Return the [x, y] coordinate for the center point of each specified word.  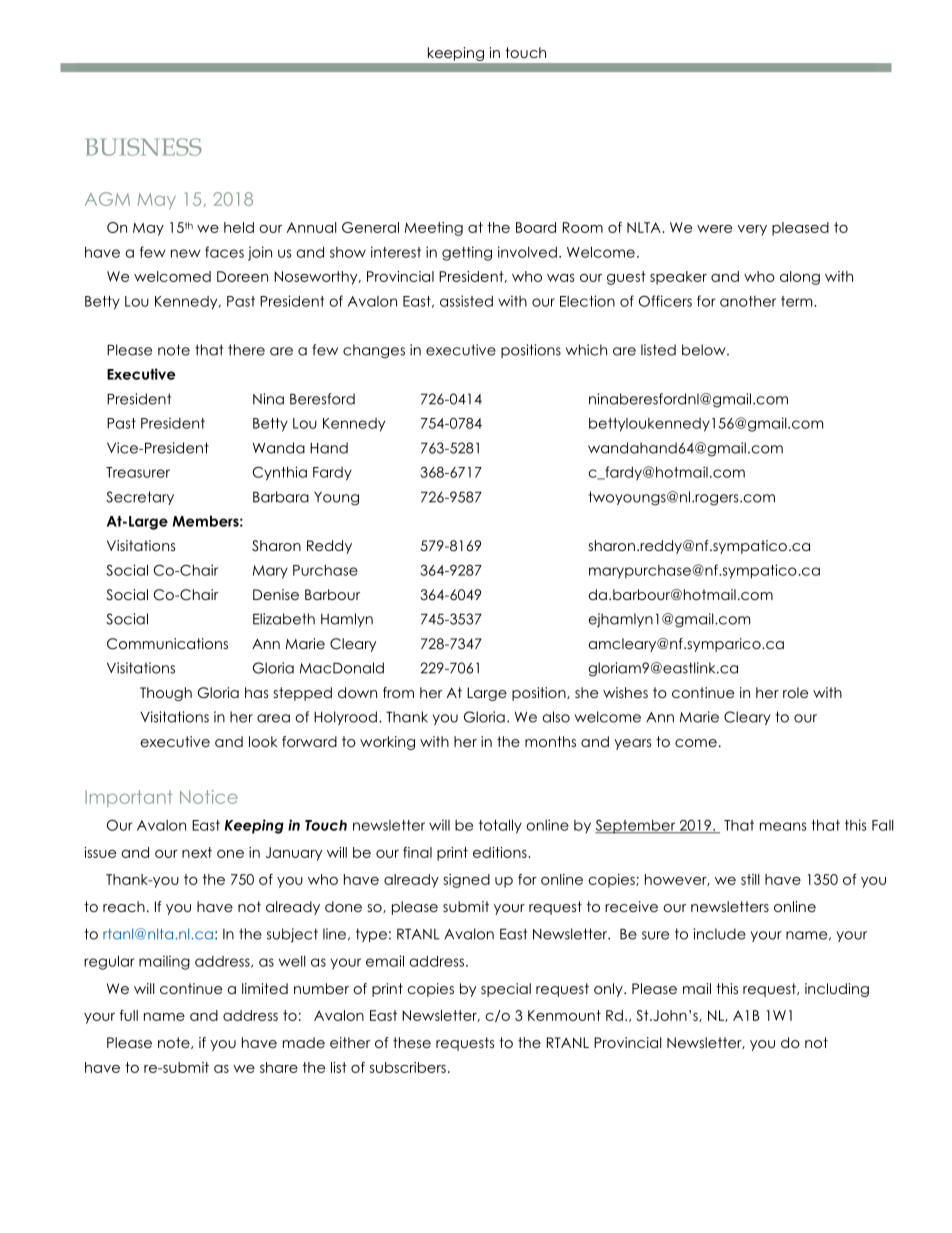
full [129, 1015]
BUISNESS [143, 147]
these [412, 1042]
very [752, 230]
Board [536, 227]
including [837, 990]
